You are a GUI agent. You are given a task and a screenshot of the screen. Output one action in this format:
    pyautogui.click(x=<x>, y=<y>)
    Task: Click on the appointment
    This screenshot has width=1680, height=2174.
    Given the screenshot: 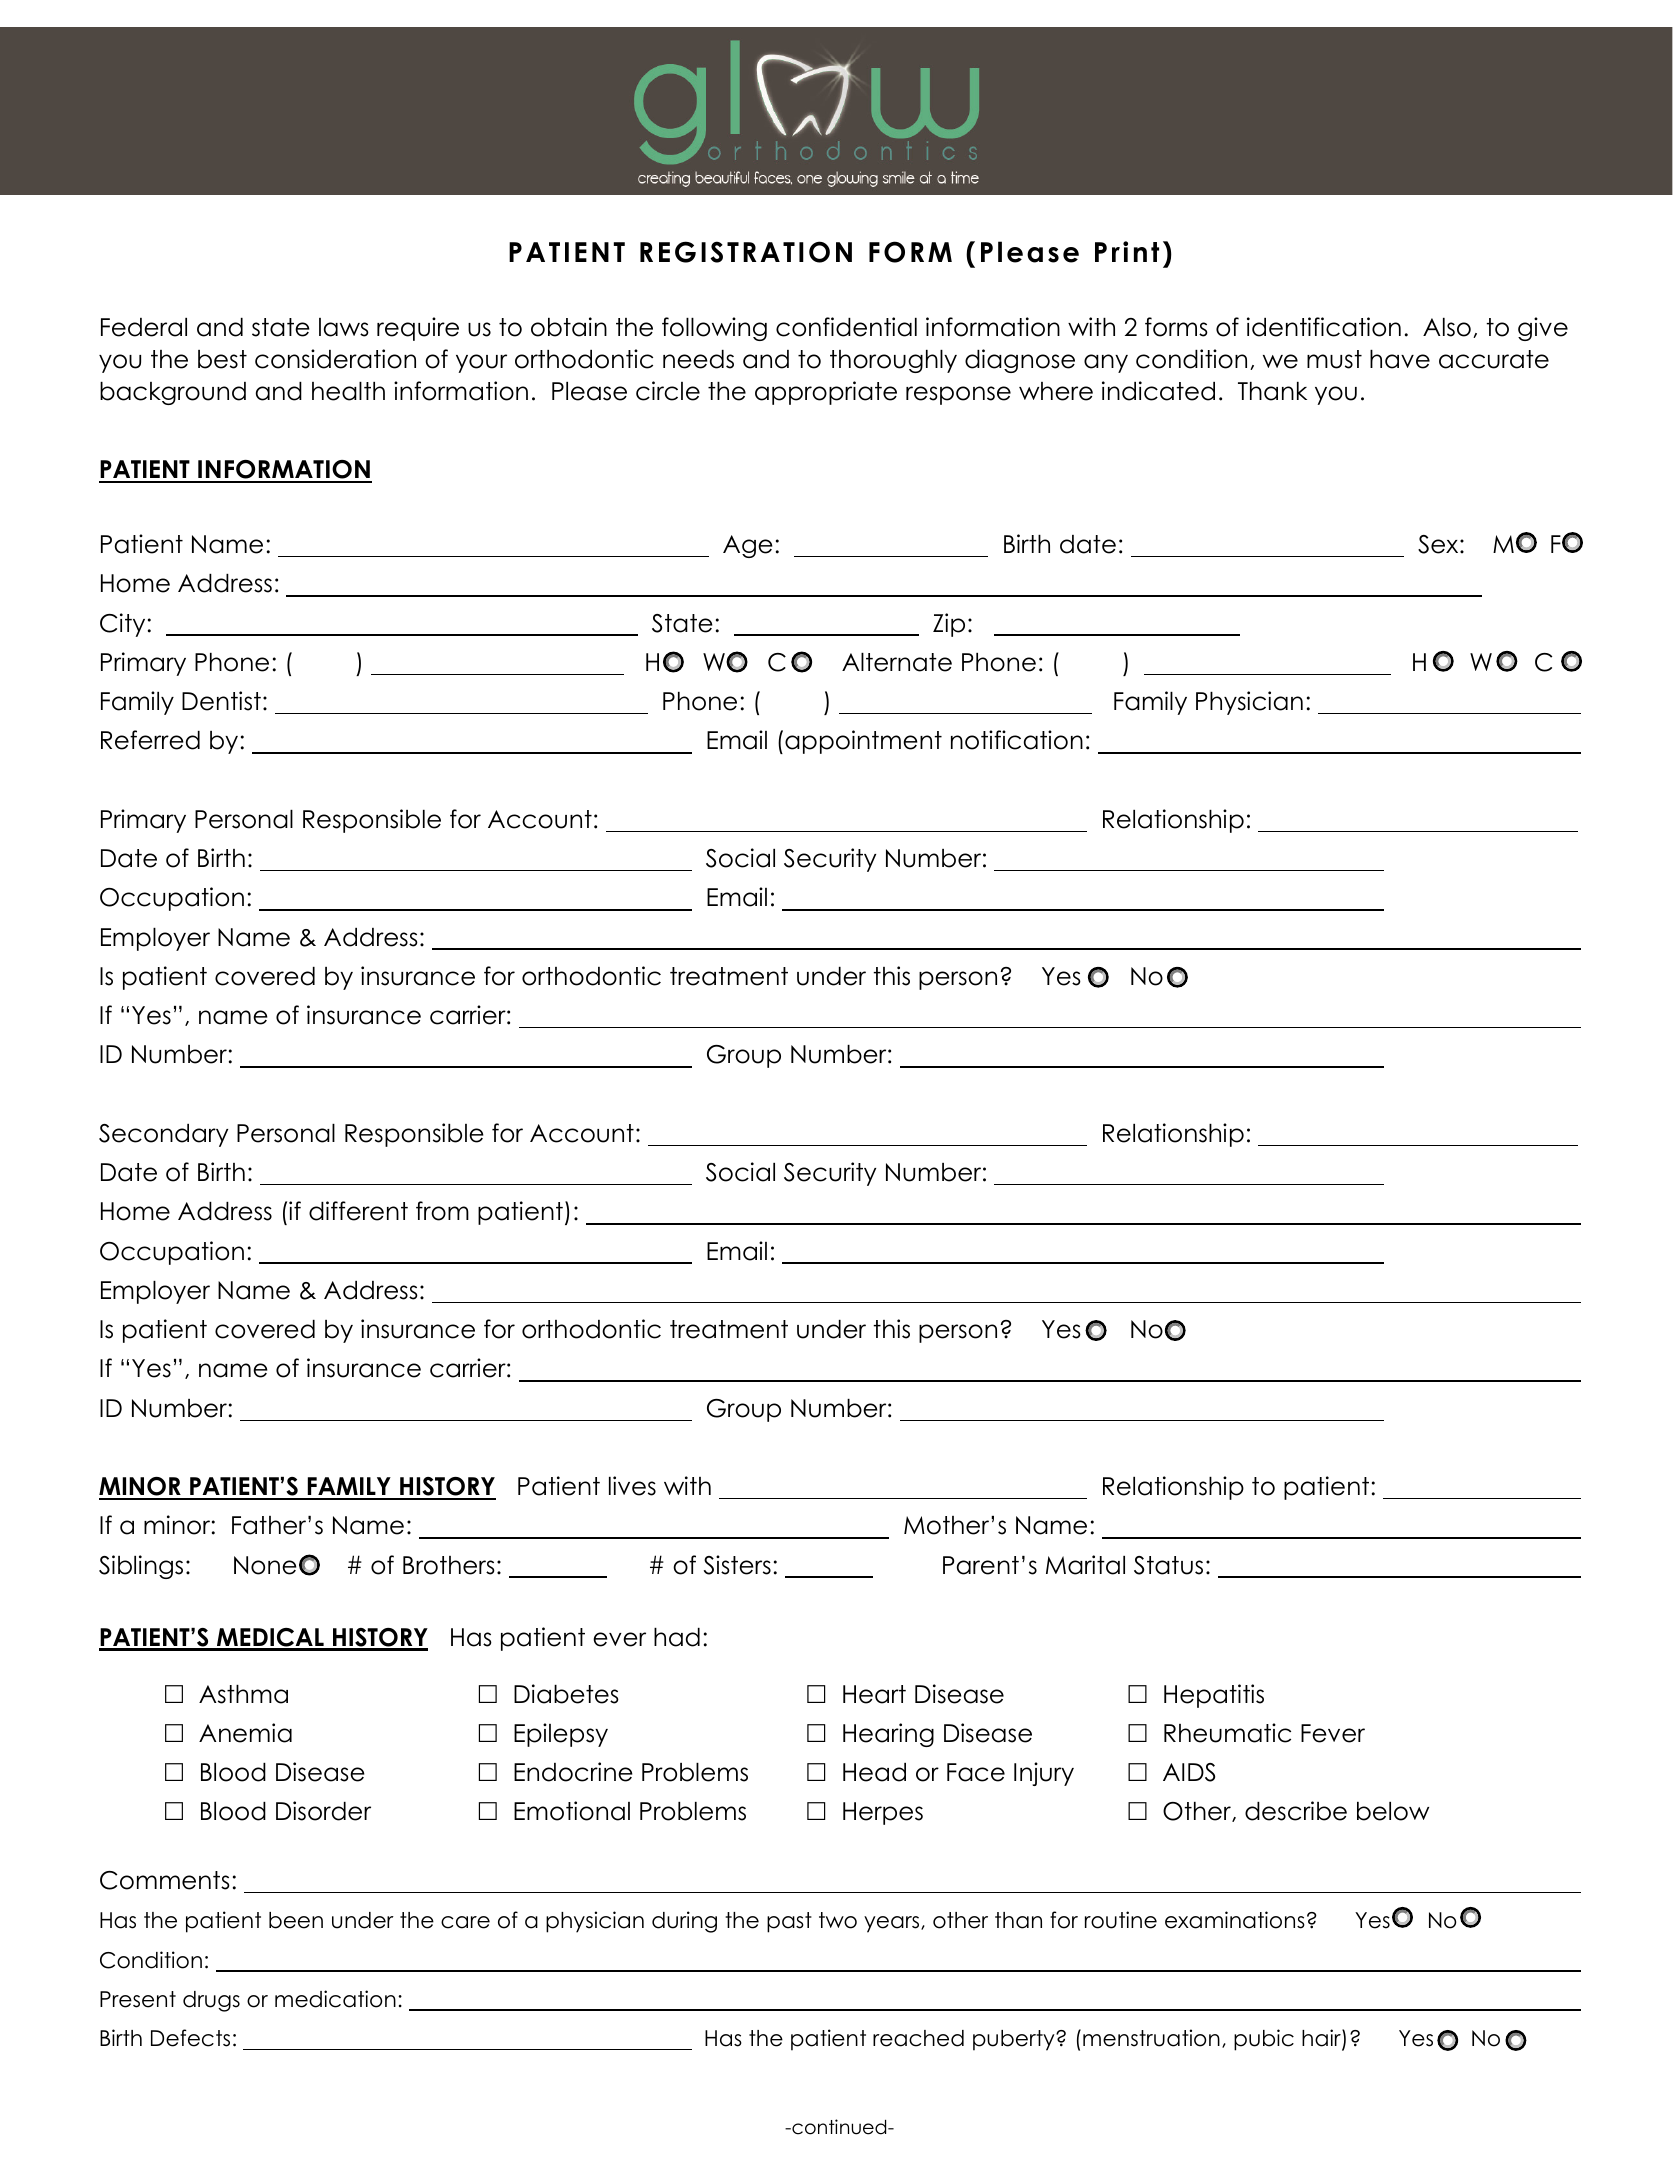 What is the action you would take?
    pyautogui.click(x=863, y=742)
